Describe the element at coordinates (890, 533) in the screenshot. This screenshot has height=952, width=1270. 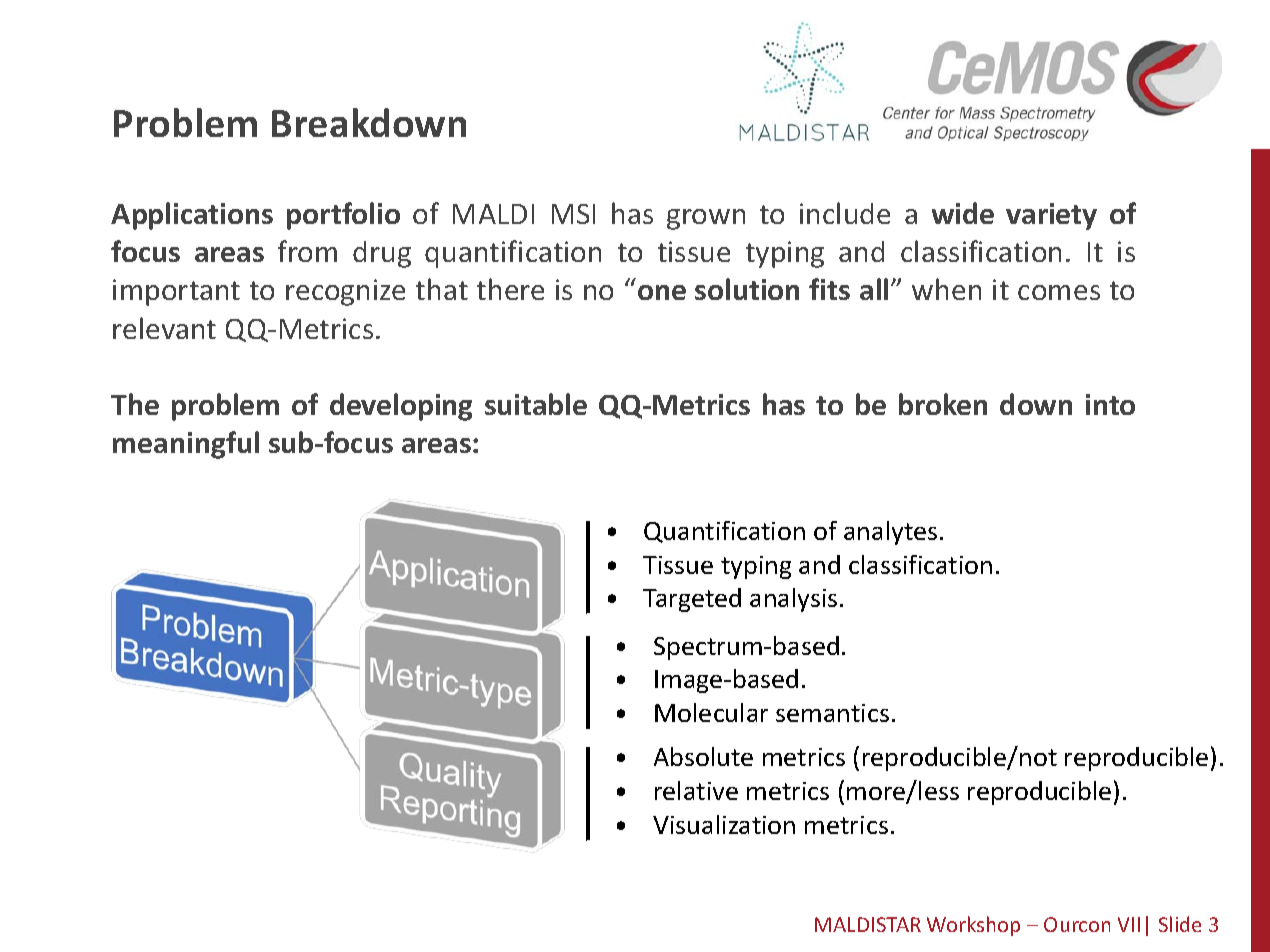
I see `analytes` at that location.
